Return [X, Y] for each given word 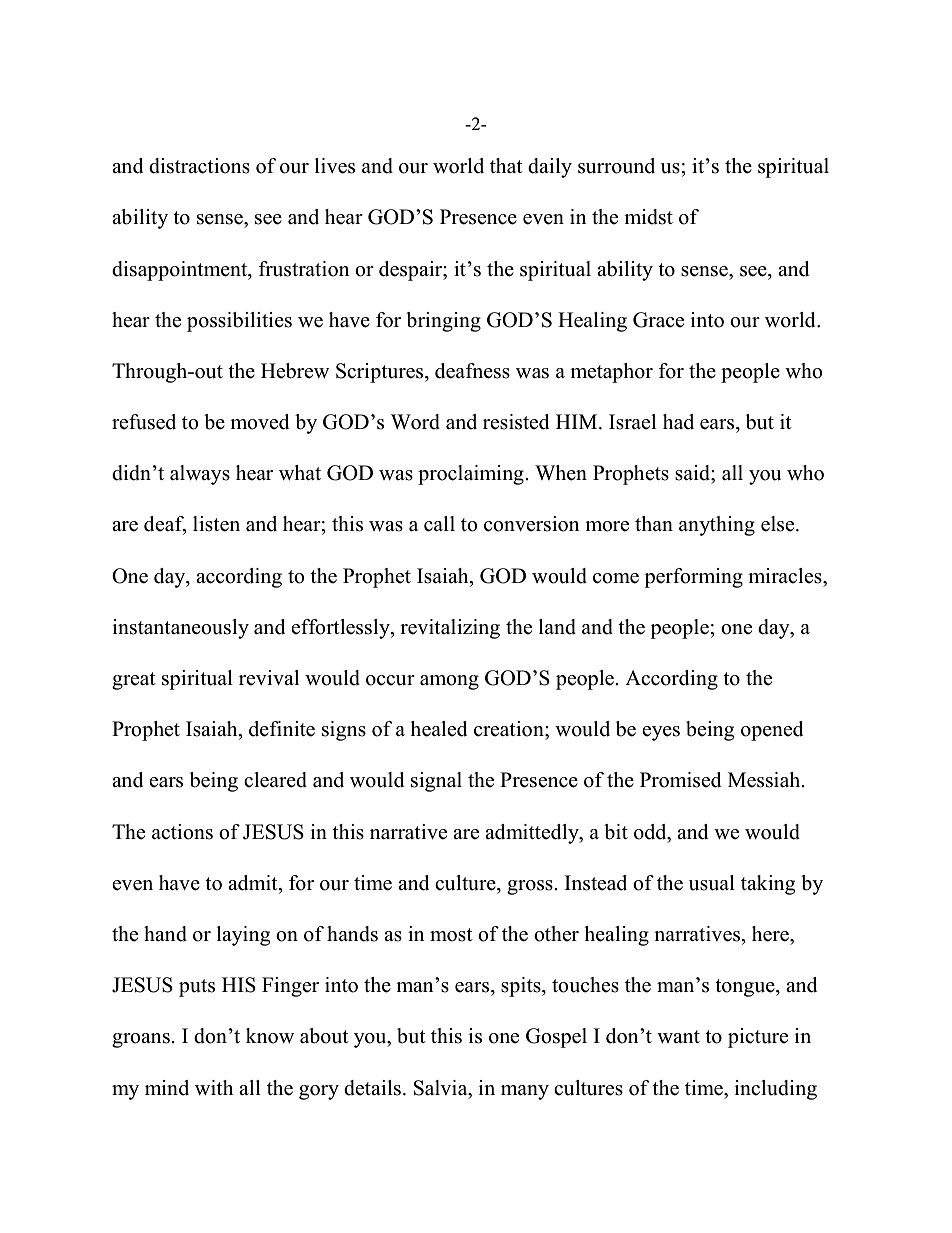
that [506, 165]
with [214, 1087]
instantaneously [181, 629]
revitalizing [450, 629]
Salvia [442, 1088]
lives [335, 166]
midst [648, 217]
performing [693, 578]
